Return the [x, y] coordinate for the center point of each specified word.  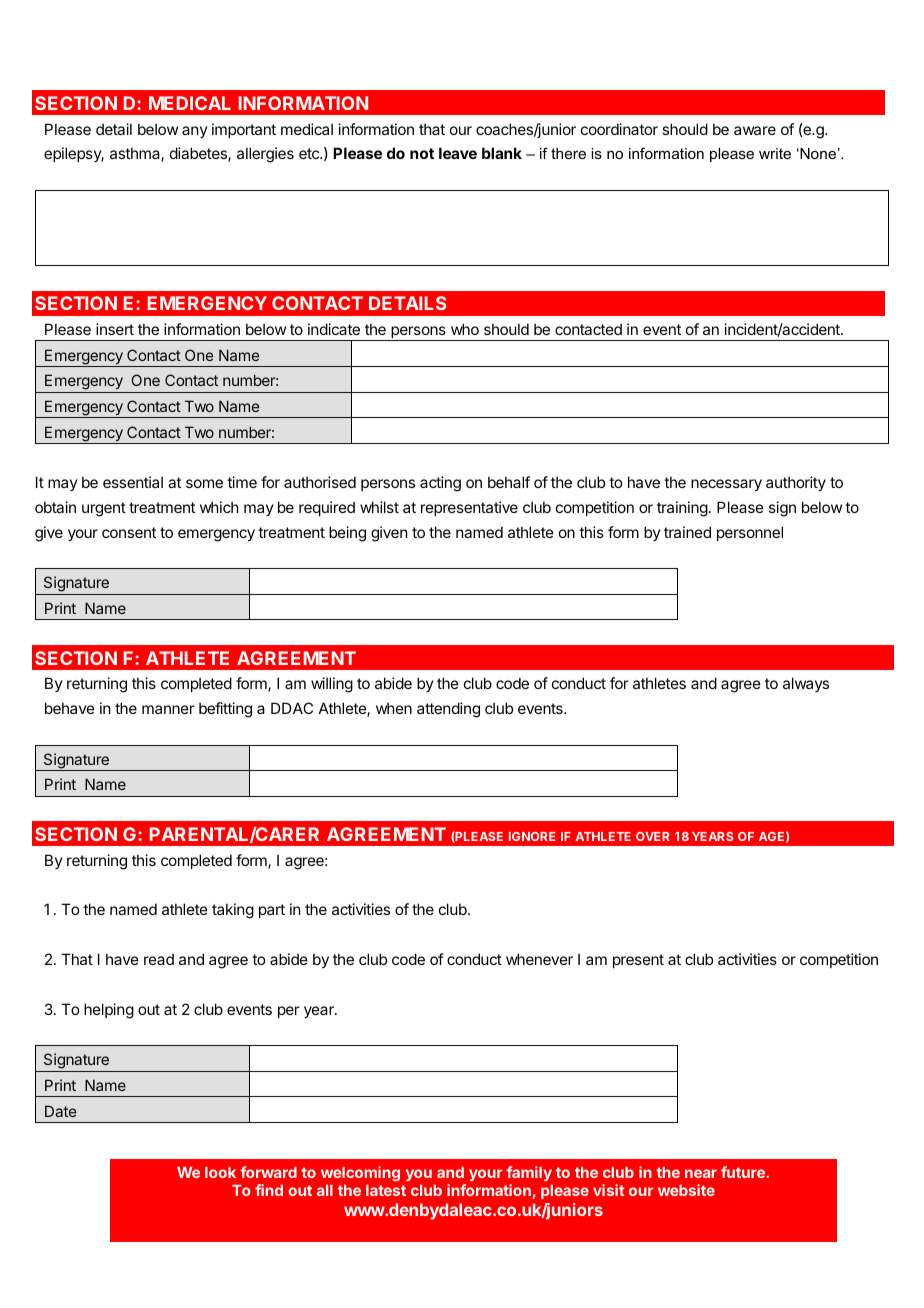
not [422, 153]
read [159, 959]
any [195, 132]
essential [133, 482]
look [220, 1172]
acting [440, 484]
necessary [726, 485]
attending [448, 710]
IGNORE [532, 836]
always [806, 684]
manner [168, 709]
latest [386, 1190]
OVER [653, 836]
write [775, 153]
